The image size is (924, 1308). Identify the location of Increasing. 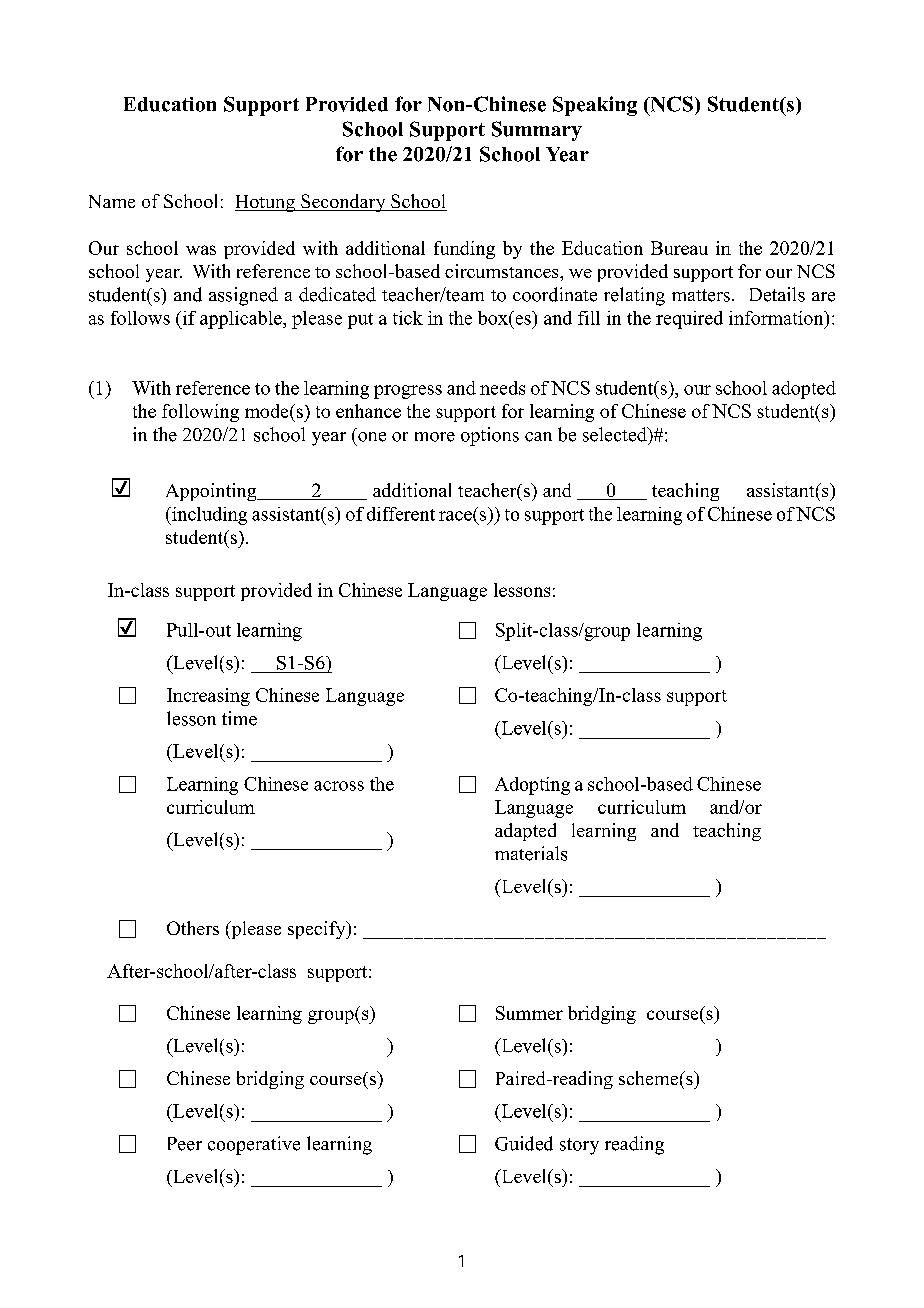
(208, 697).
